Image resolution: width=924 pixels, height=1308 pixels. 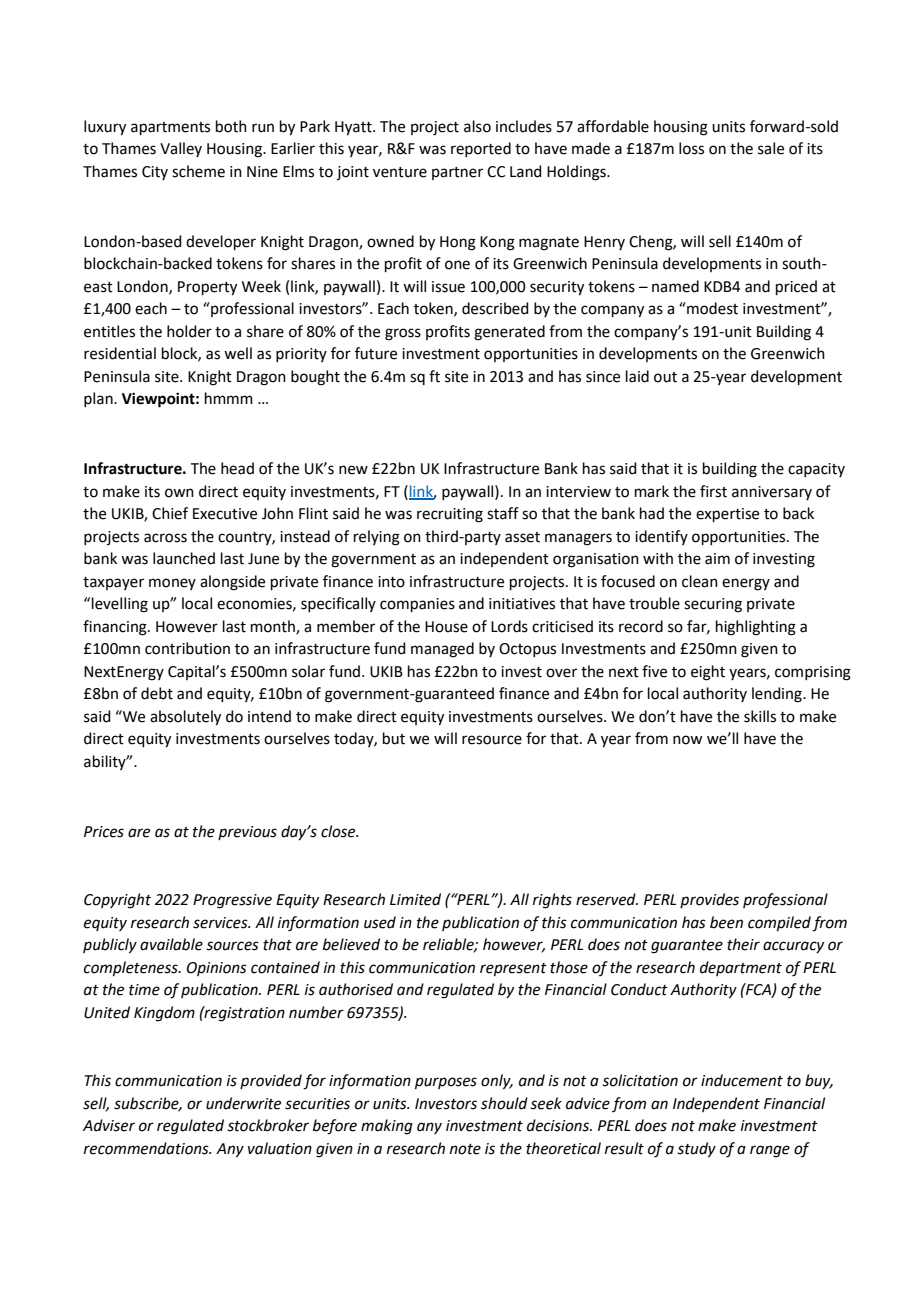 I want to click on sale, so click(x=771, y=148).
